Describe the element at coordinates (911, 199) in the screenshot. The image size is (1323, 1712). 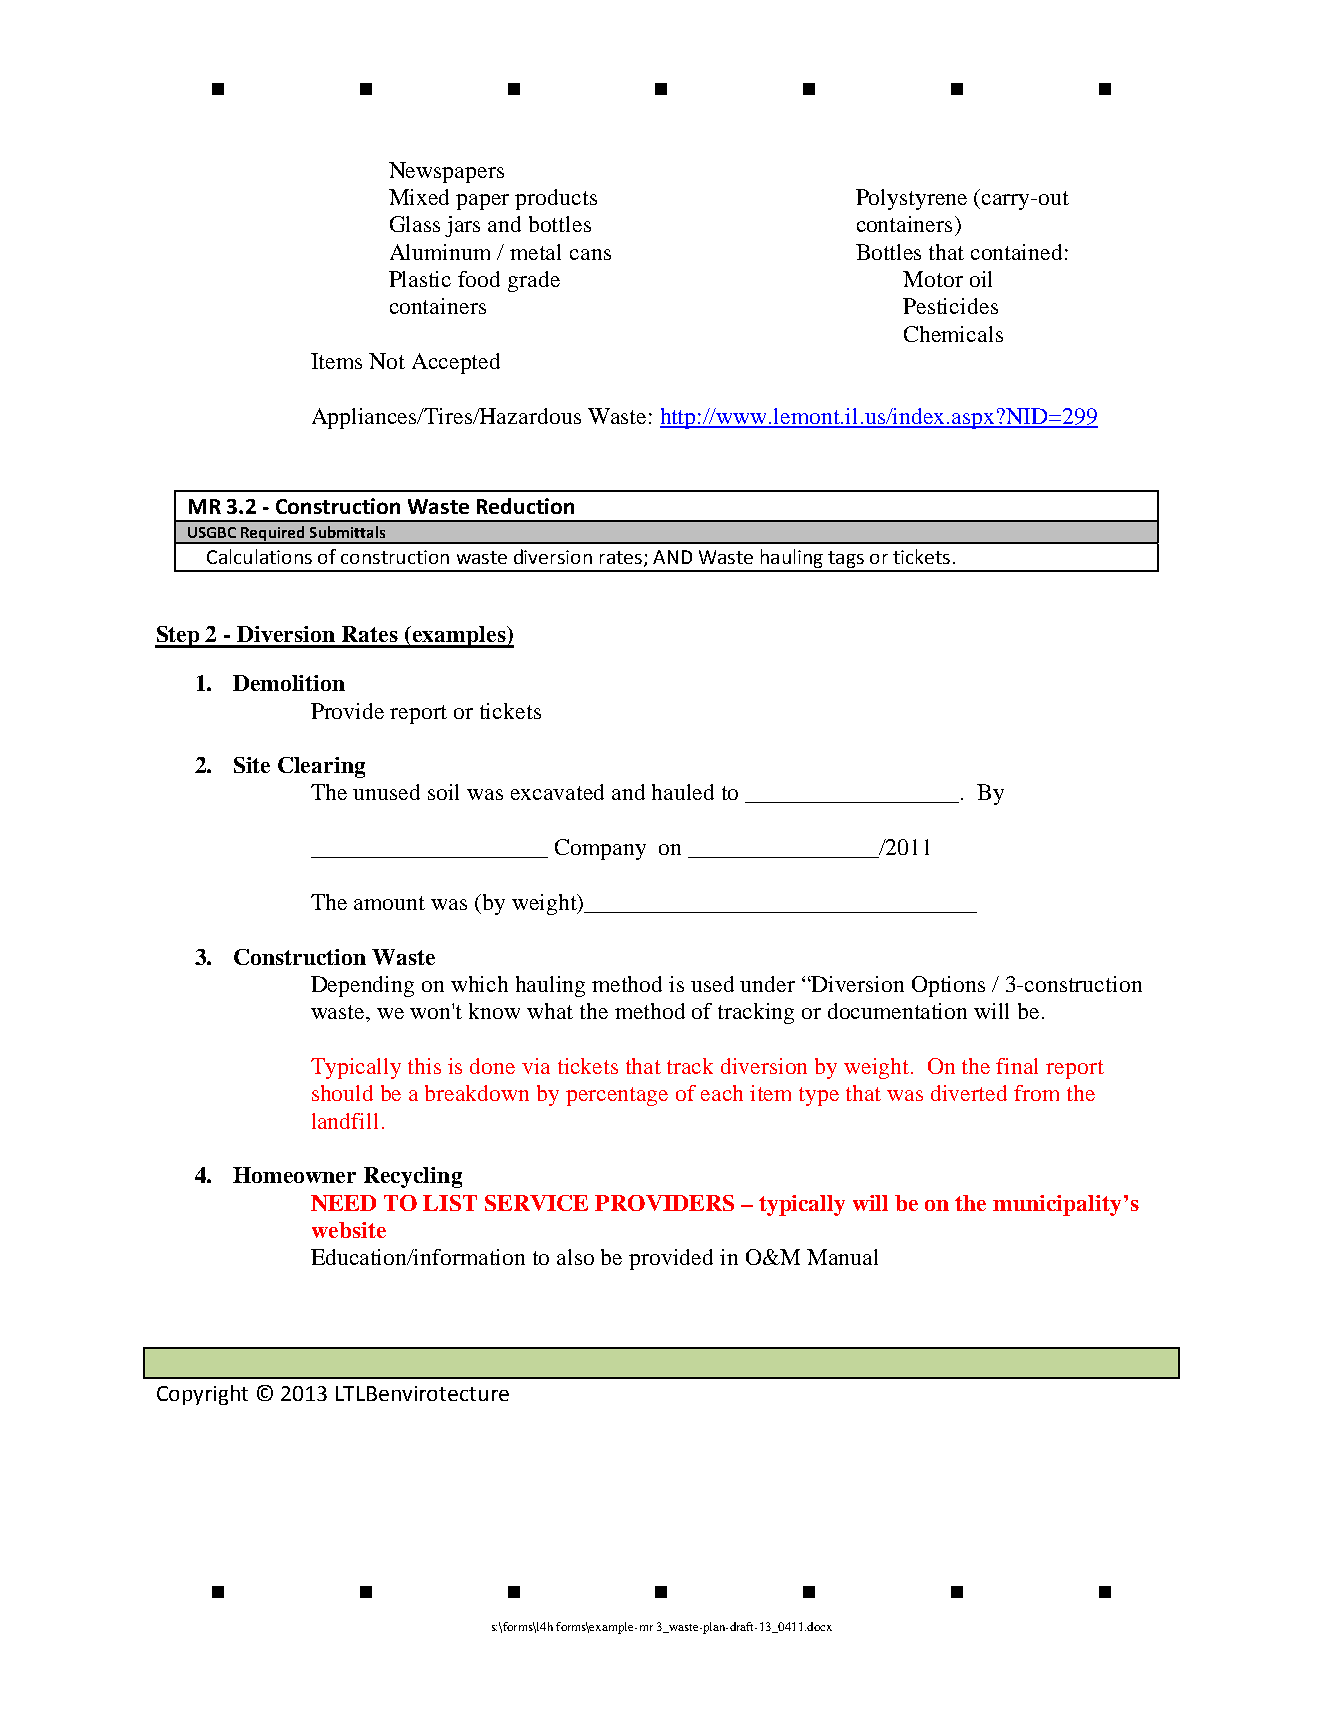
I see `Polystyrene` at that location.
